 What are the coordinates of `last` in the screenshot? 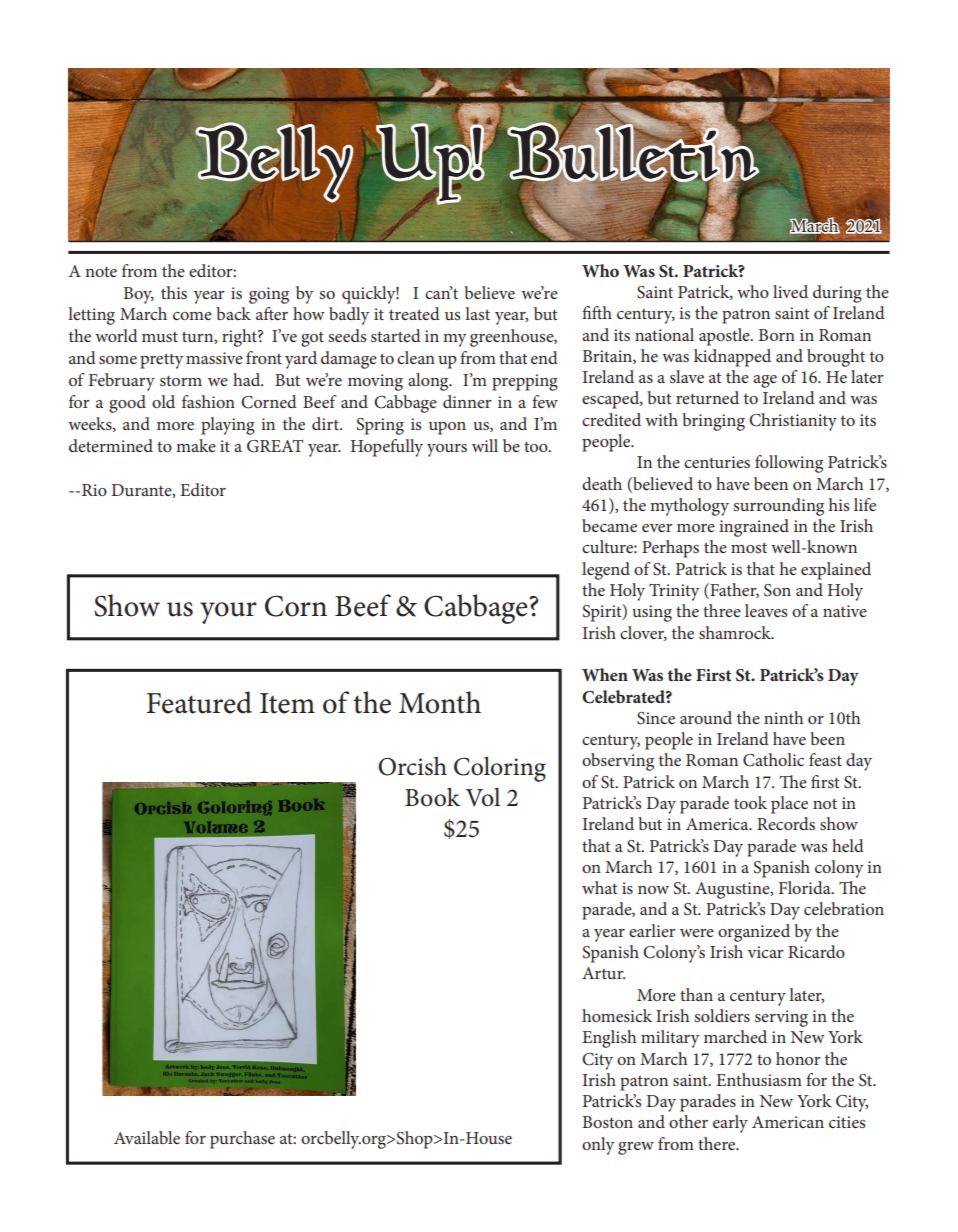 It's located at (477, 313).
